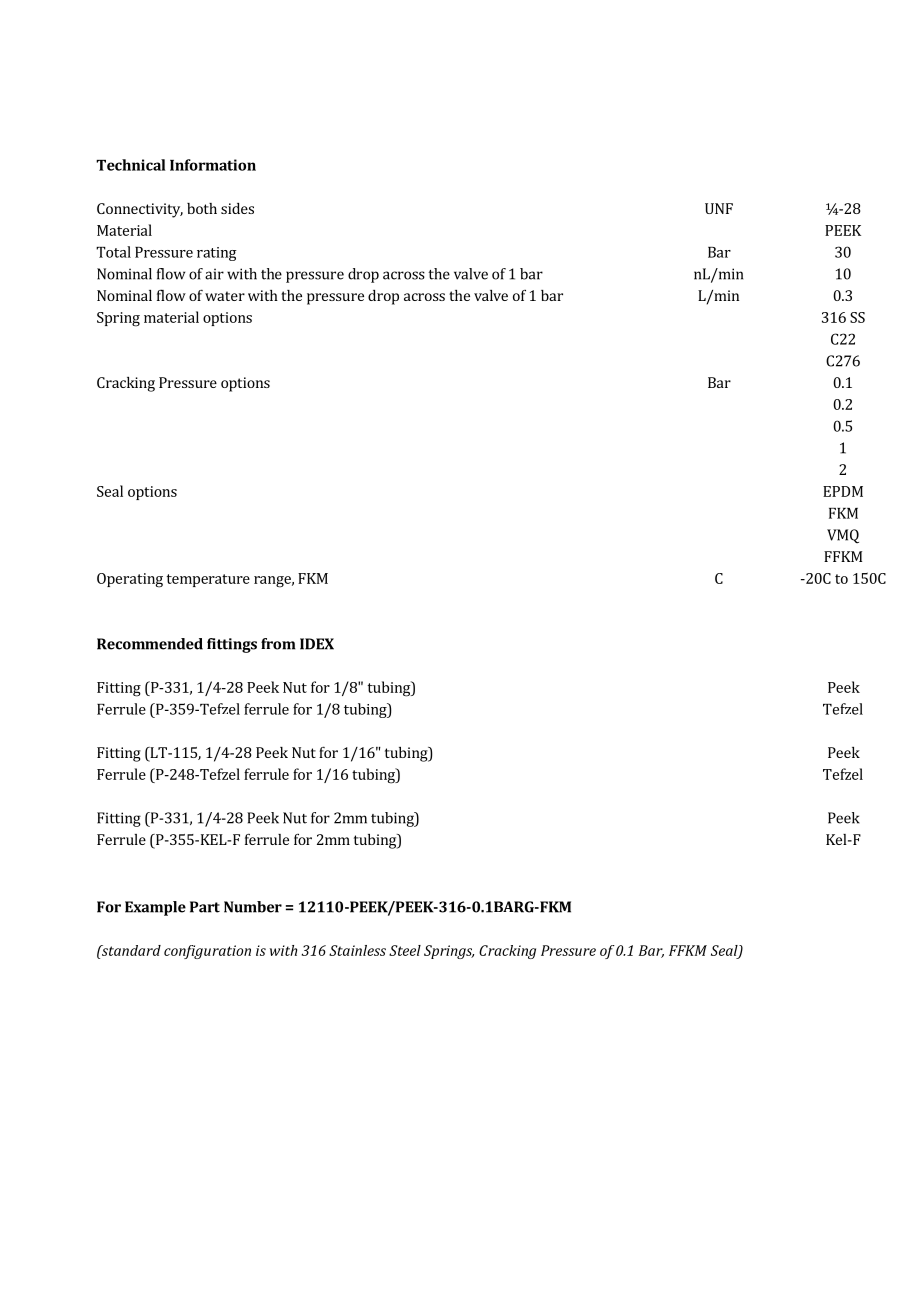 This image has width=924, height=1308. What do you see at coordinates (205, 907) in the image?
I see `Part` at bounding box center [205, 907].
